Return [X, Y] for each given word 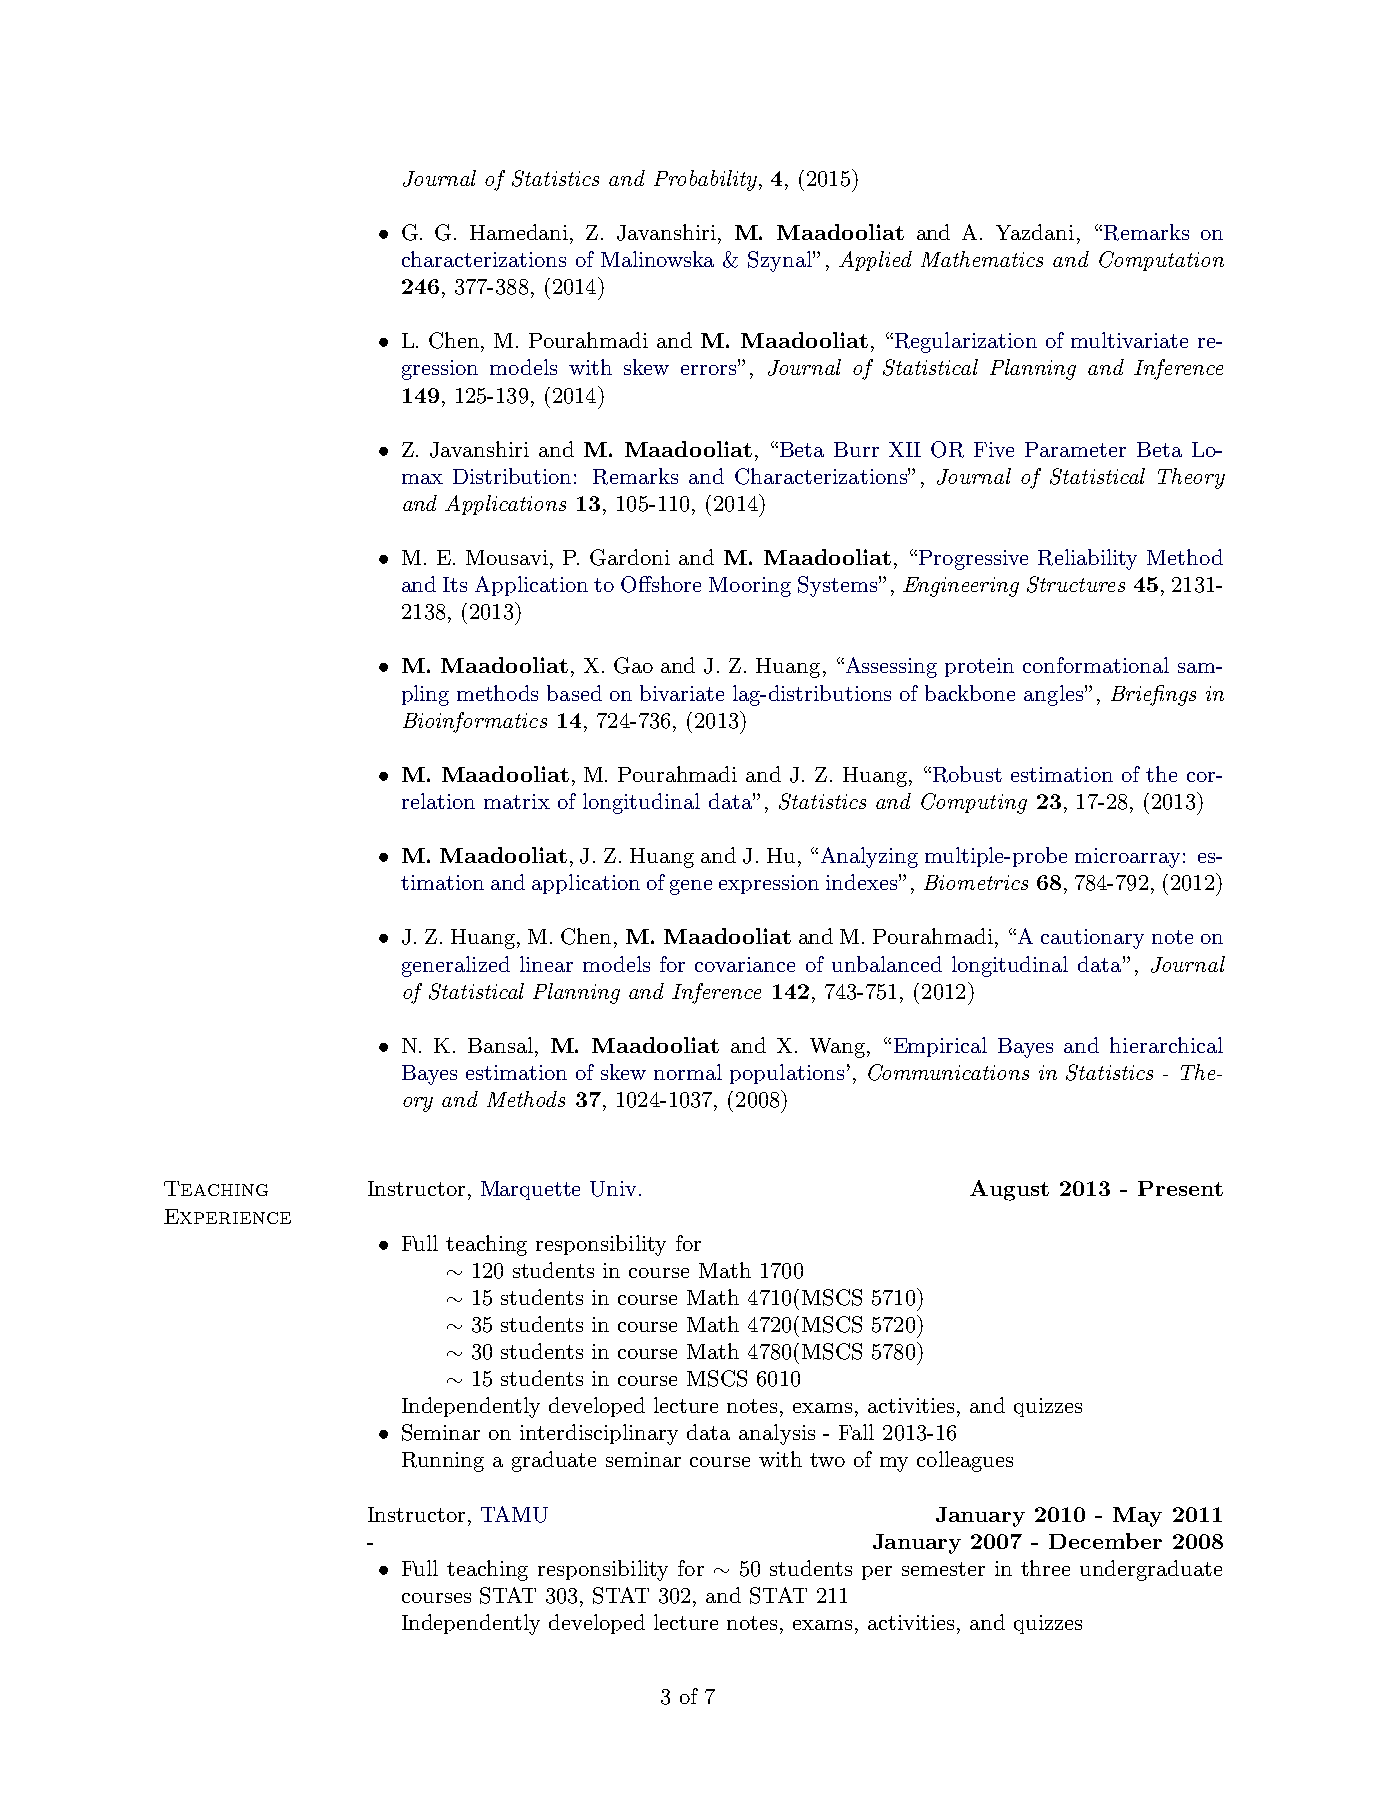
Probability [705, 180]
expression [769, 884]
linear [546, 964]
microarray [1127, 858]
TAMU [514, 1514]
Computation [1161, 261]
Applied [875, 261]
